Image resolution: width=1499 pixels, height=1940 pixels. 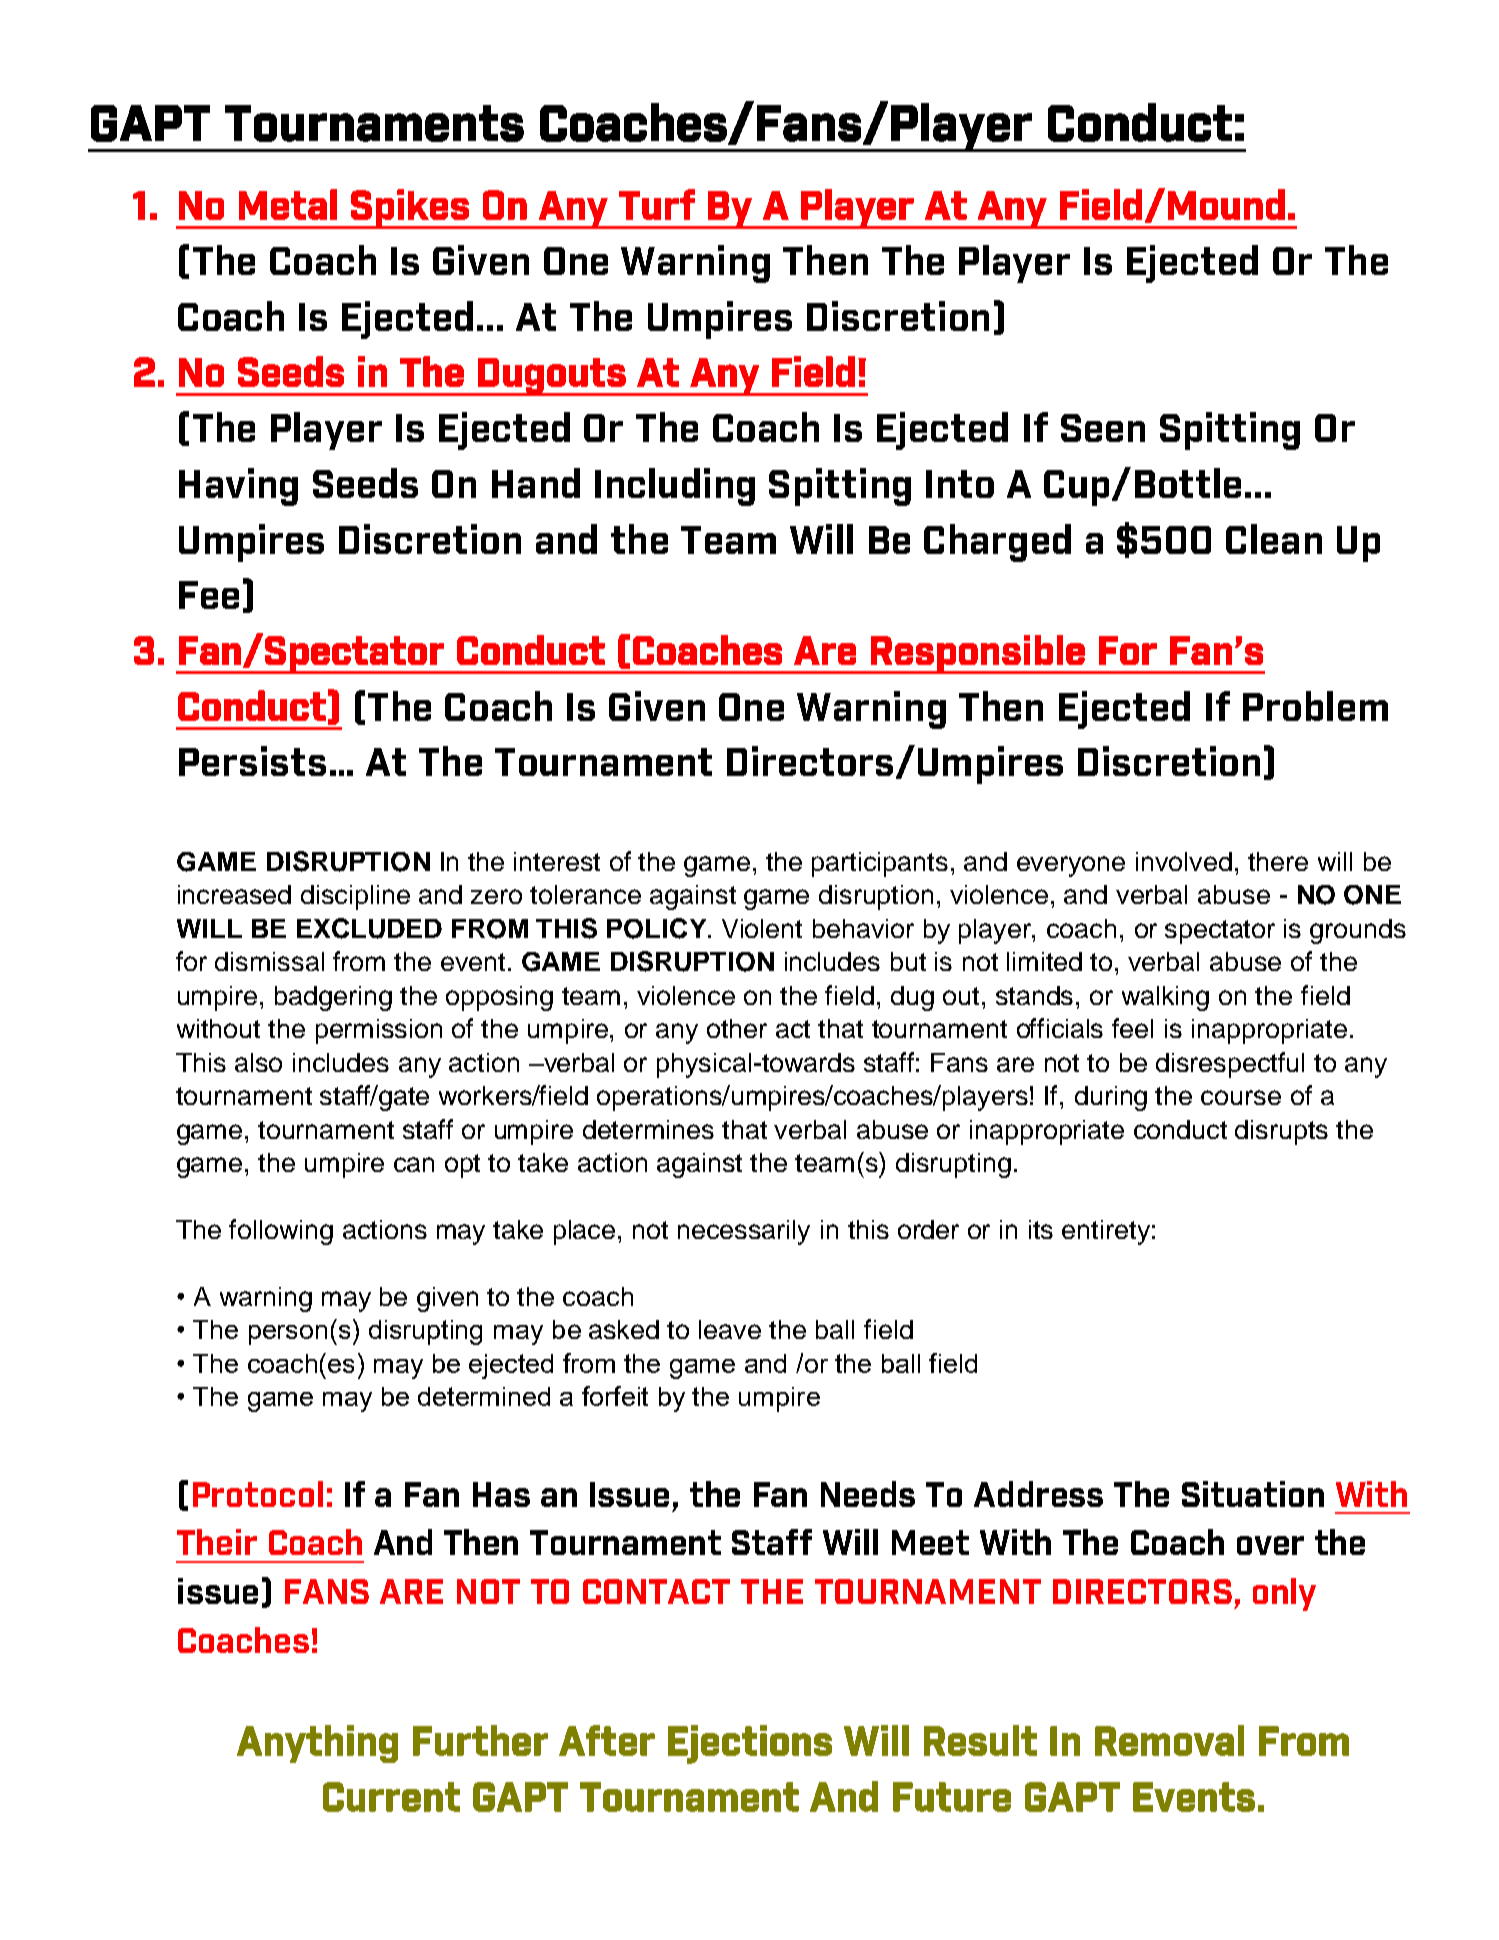 What do you see at coordinates (410, 209) in the screenshot?
I see `Spikes` at bounding box center [410, 209].
